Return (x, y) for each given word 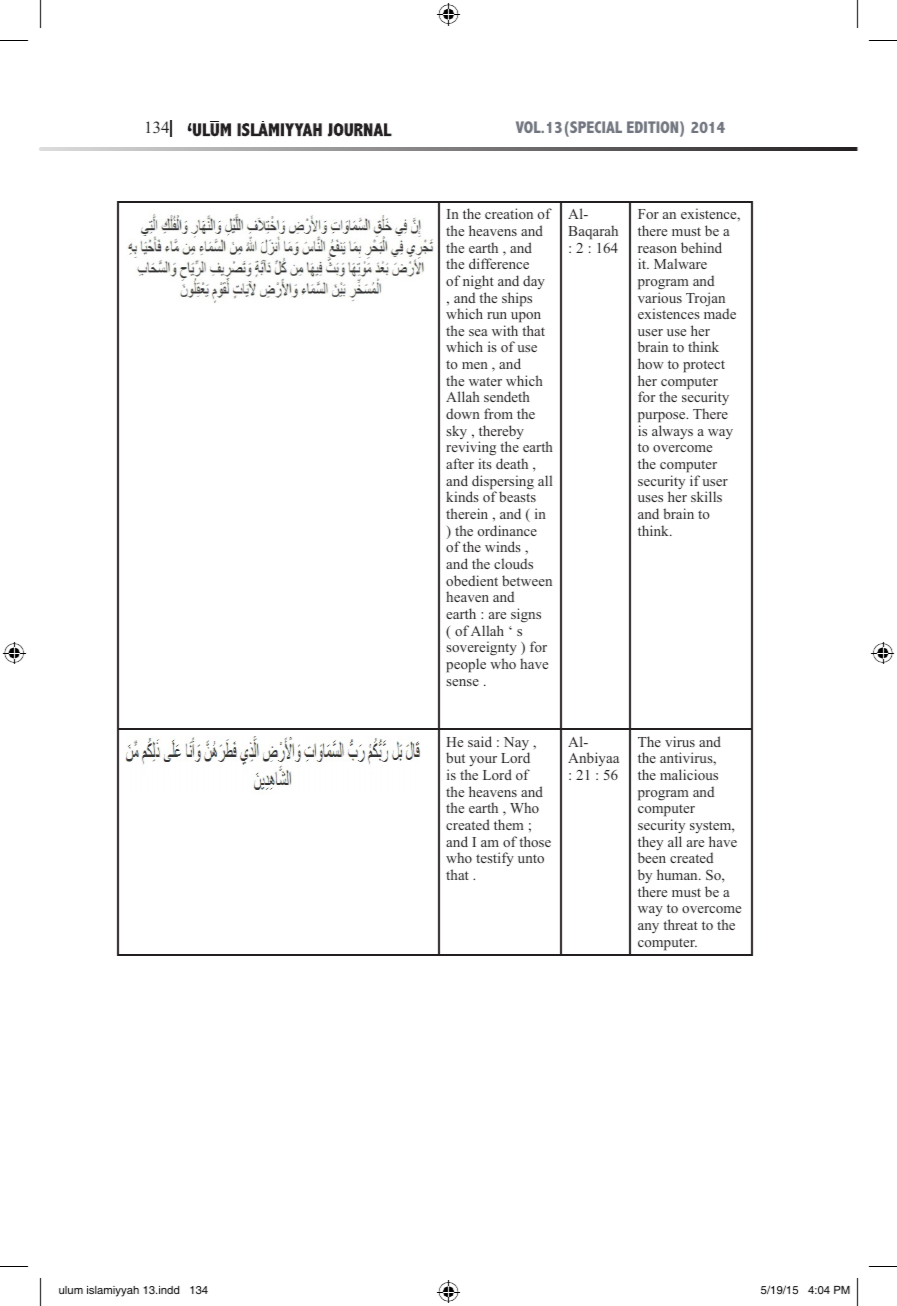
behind (701, 247)
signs (526, 615)
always (672, 432)
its (485, 463)
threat (680, 924)
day (534, 282)
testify (495, 859)
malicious (689, 774)
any (648, 928)
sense (462, 682)
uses (650, 498)
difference (499, 263)
